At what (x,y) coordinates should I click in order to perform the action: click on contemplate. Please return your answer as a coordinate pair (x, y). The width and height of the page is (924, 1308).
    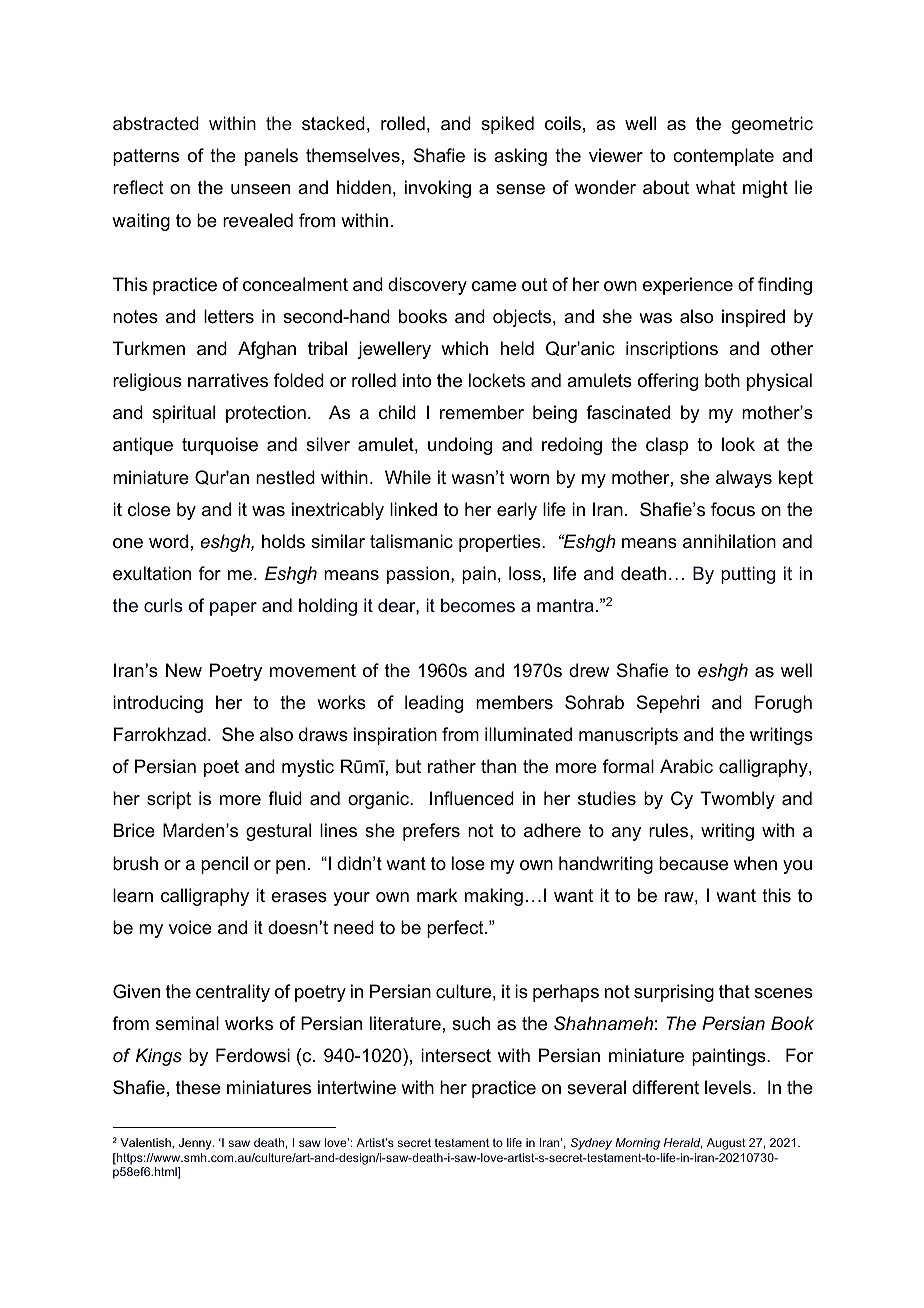
    Looking at the image, I should click on (723, 157).
